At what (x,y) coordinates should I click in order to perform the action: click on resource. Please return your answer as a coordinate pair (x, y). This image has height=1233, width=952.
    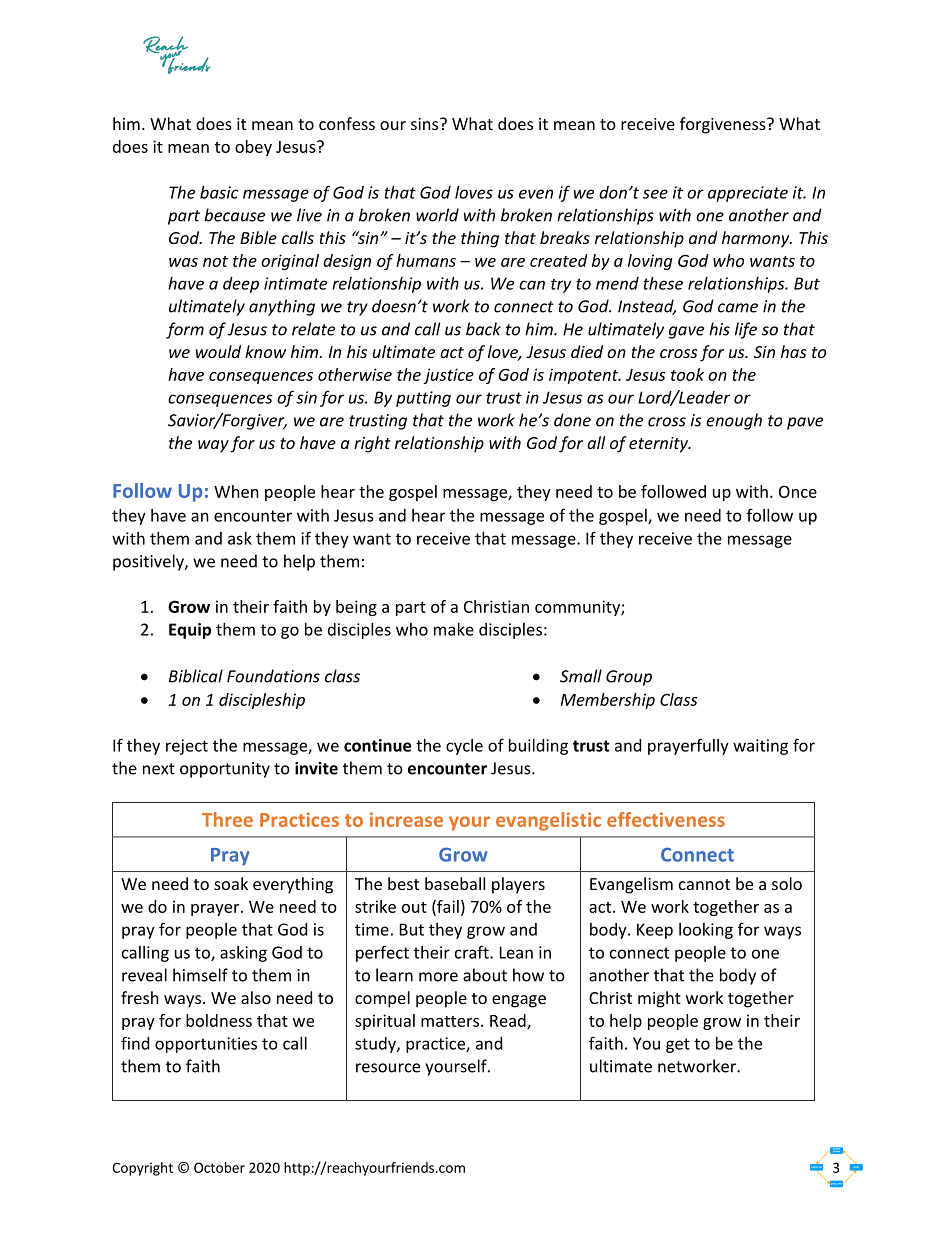
    Looking at the image, I should click on (388, 1068).
